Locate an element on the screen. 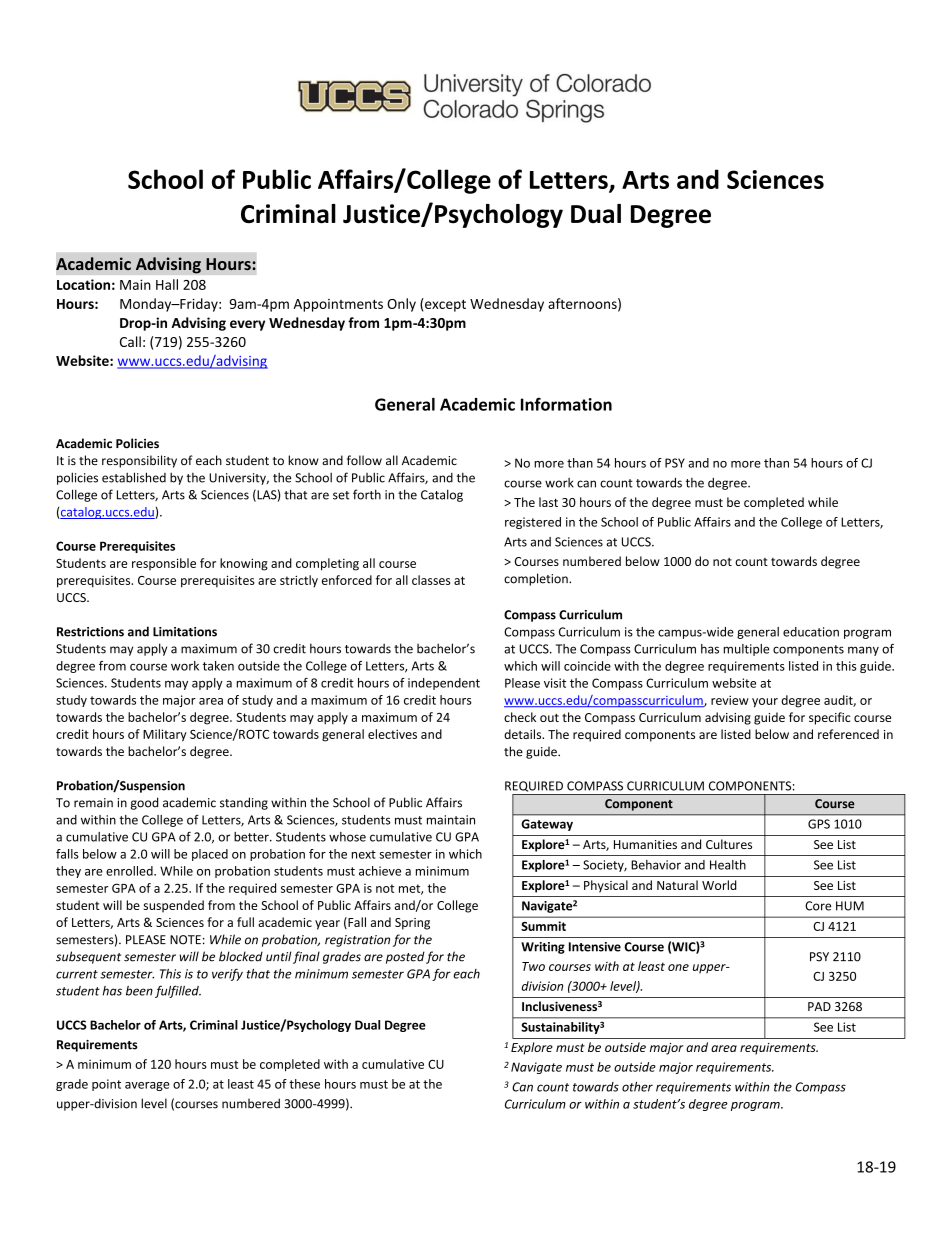 Image resolution: width=952 pixels, height=1233 pixels. Hall is located at coordinates (167, 284).
